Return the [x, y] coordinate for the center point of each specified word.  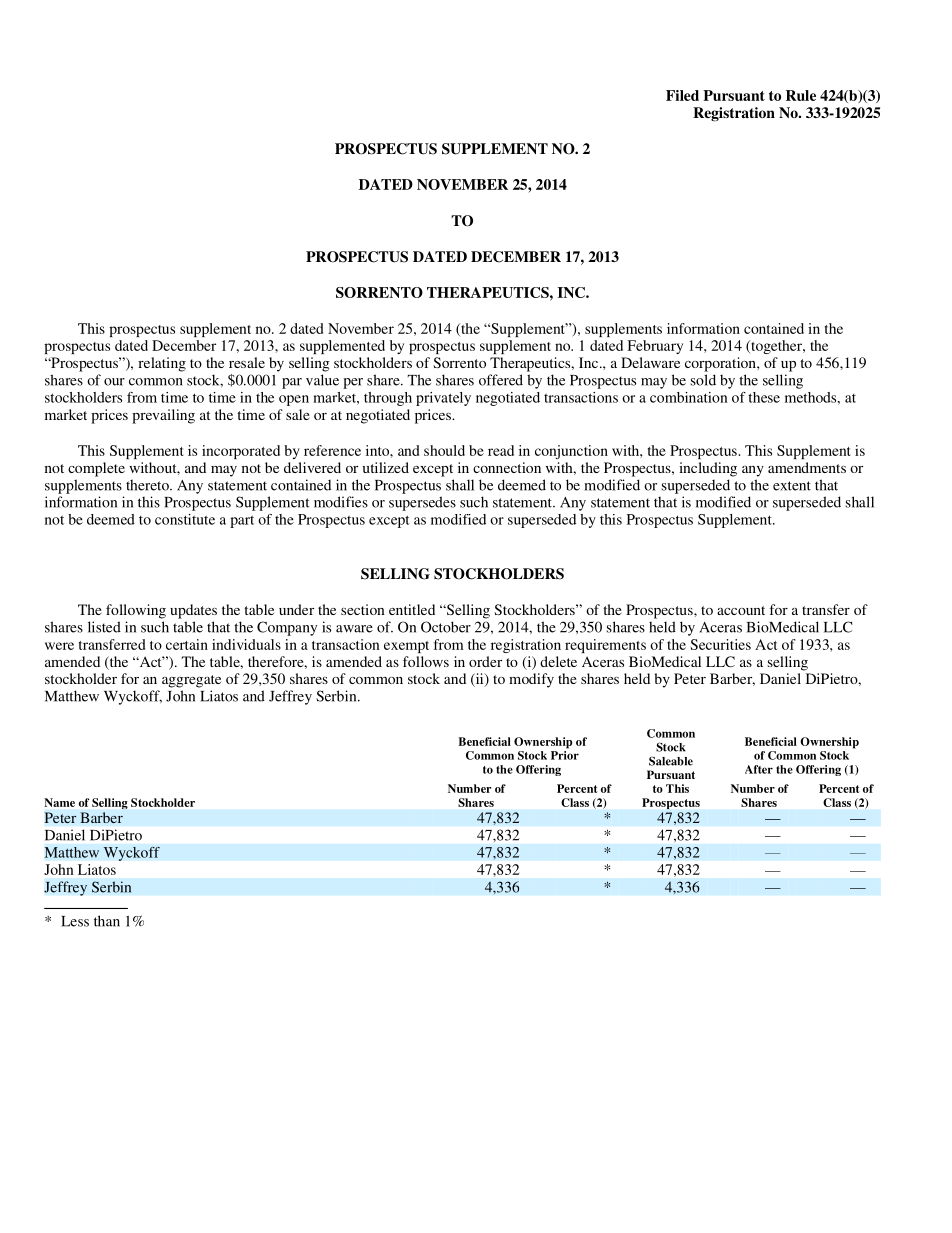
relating [162, 364]
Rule [801, 95]
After [759, 769]
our [114, 382]
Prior [565, 755]
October [446, 627]
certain [187, 644]
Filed [682, 95]
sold [703, 380]
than [107, 921]
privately [443, 399]
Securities [720, 644]
